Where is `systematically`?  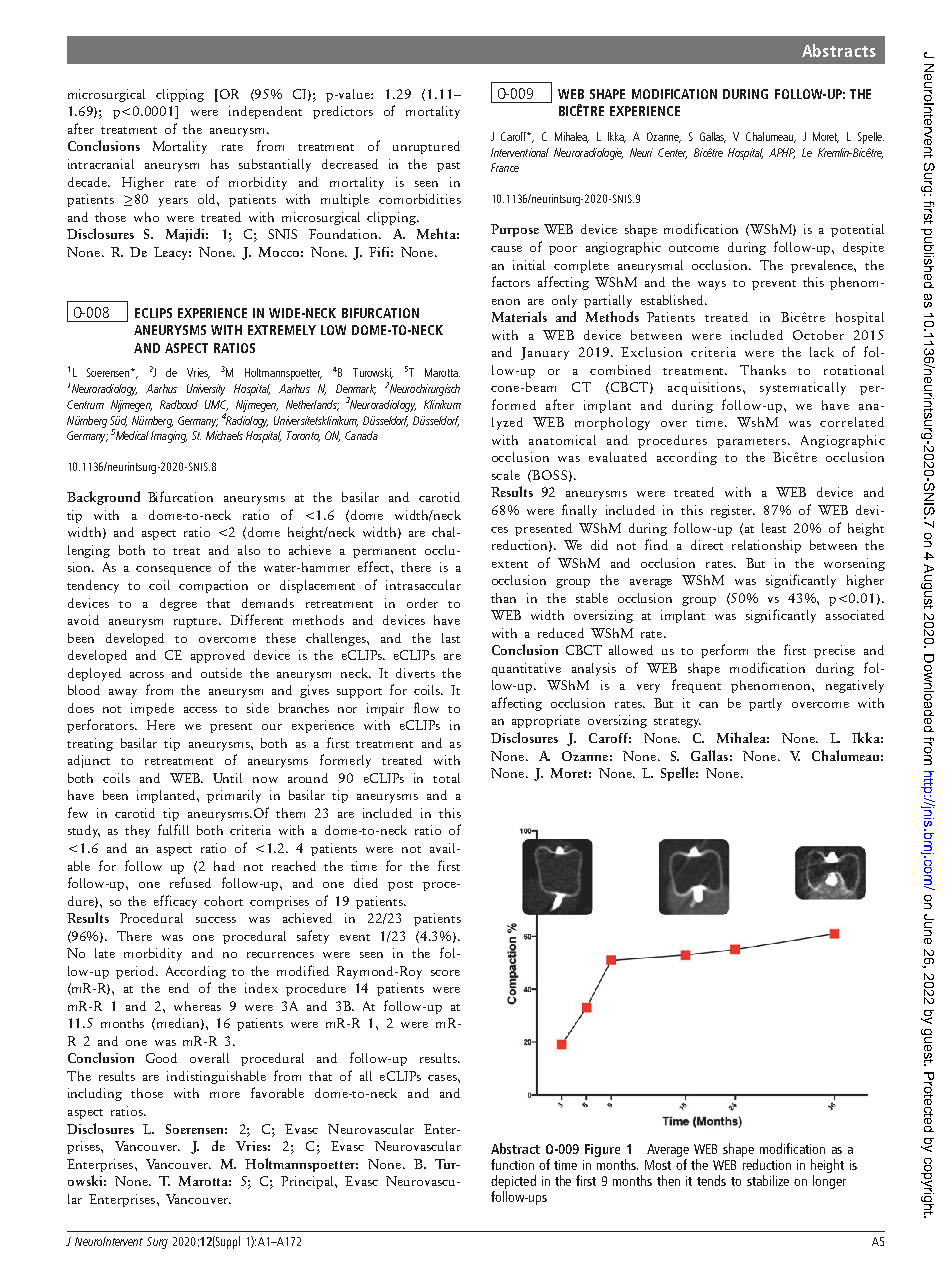
systematically is located at coordinates (803, 388).
